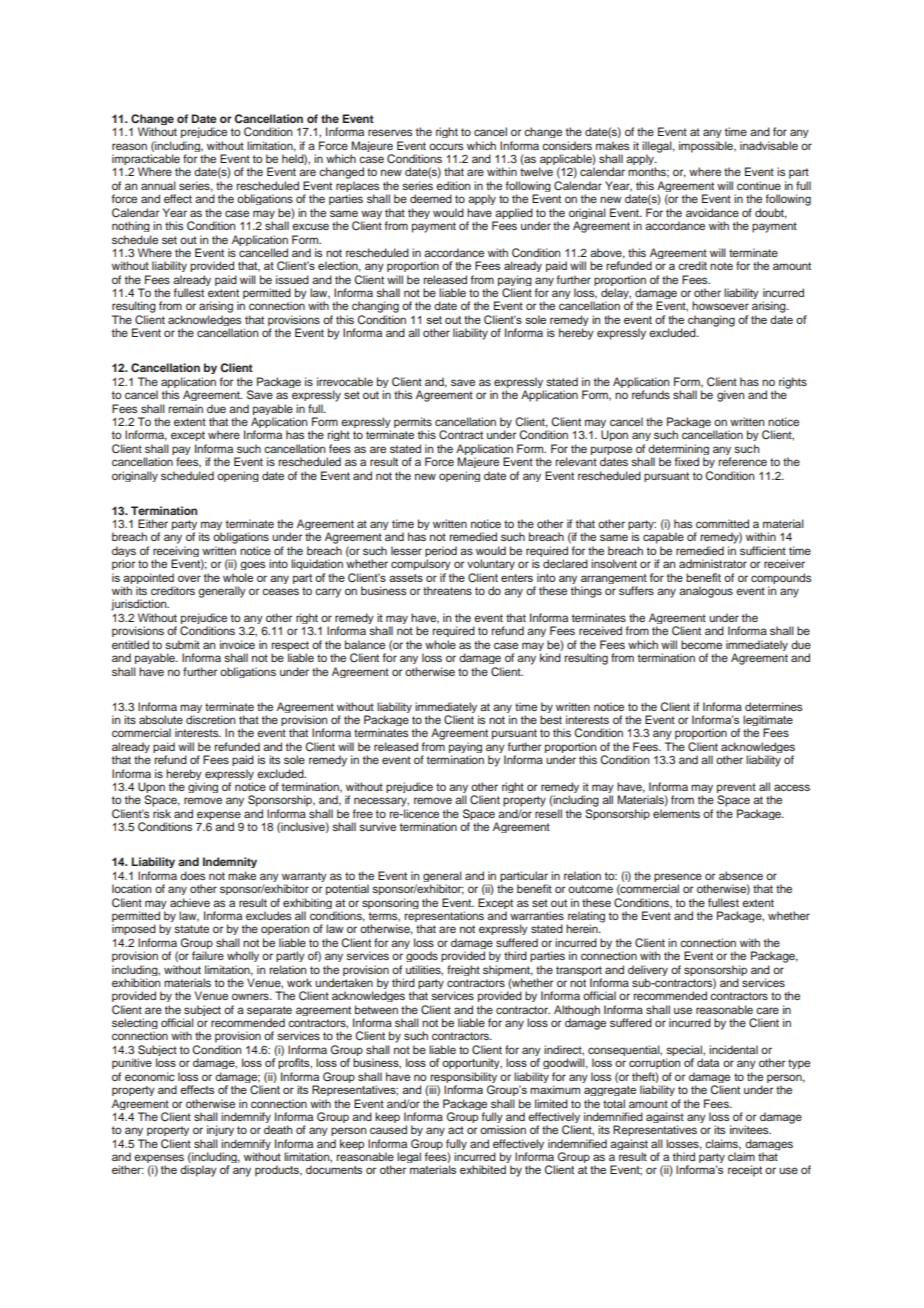 The image size is (924, 1308). I want to click on omission, so click(503, 1129).
